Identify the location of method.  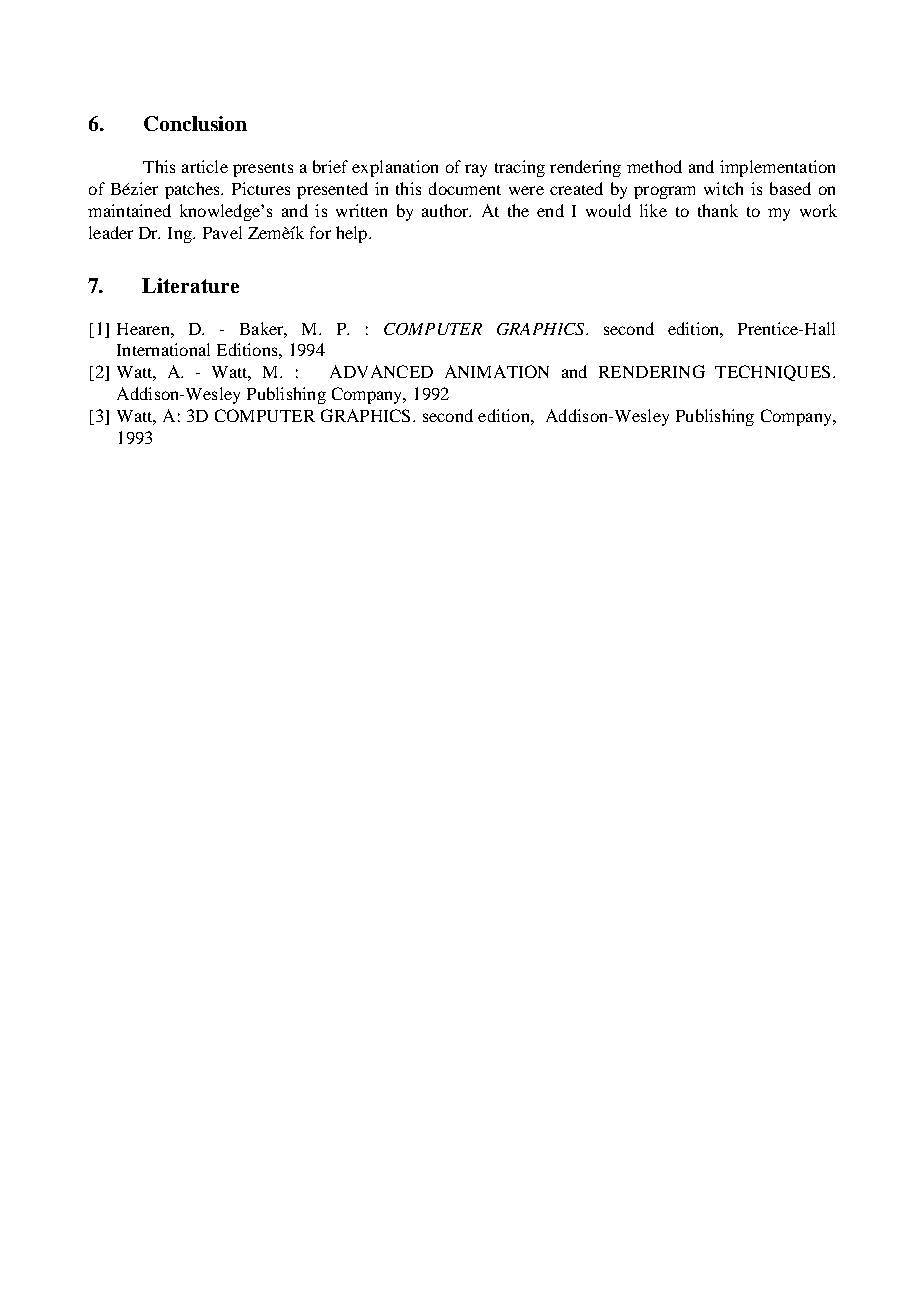
(654, 166).
